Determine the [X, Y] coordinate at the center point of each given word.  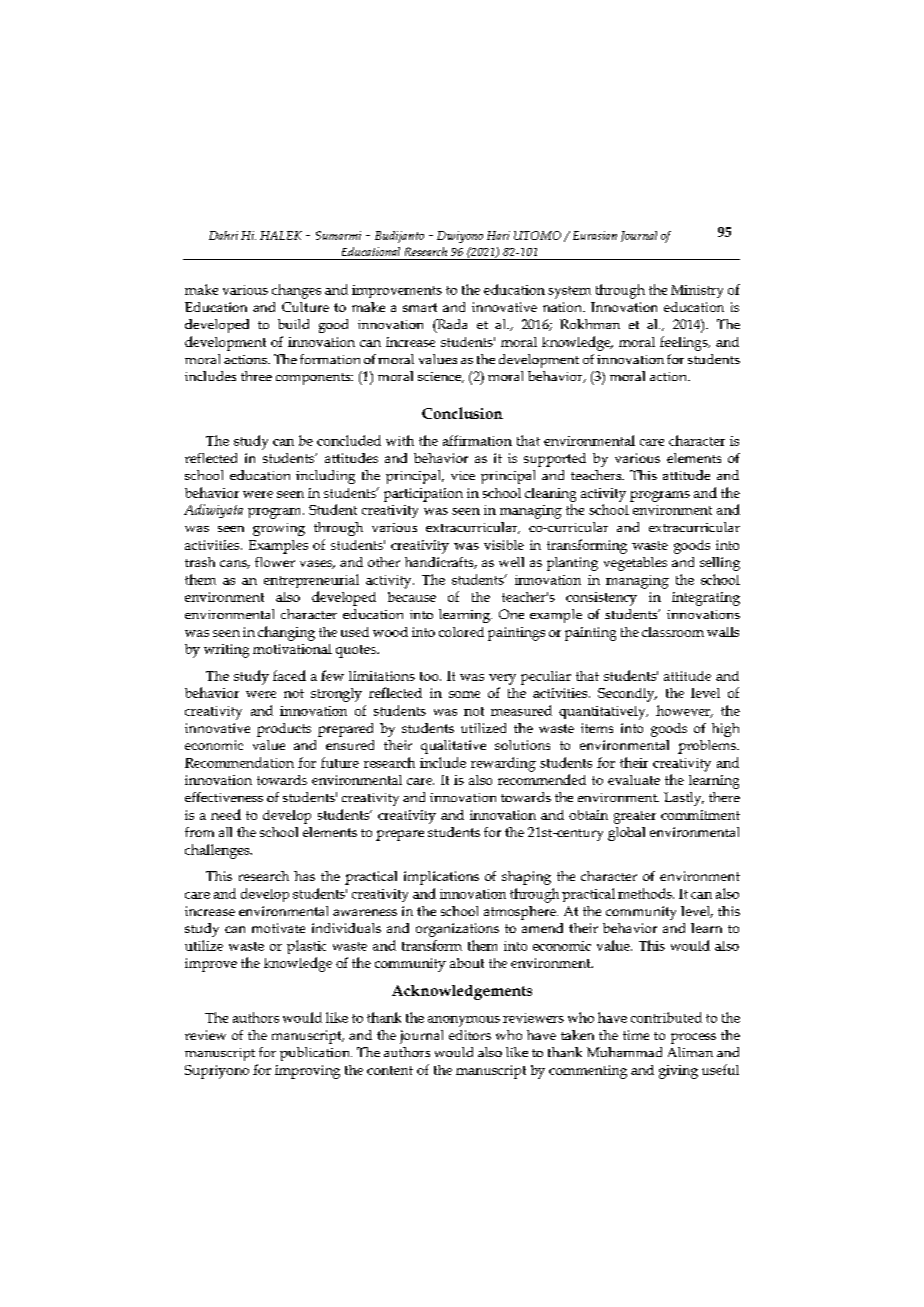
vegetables [635, 564]
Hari [498, 235]
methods [646, 893]
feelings [685, 343]
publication [316, 1054]
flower [275, 562]
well [511, 562]
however [684, 711]
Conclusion [462, 413]
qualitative [453, 747]
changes [296, 291]
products [284, 730]
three [256, 376]
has [304, 876]
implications [441, 878]
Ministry [697, 291]
